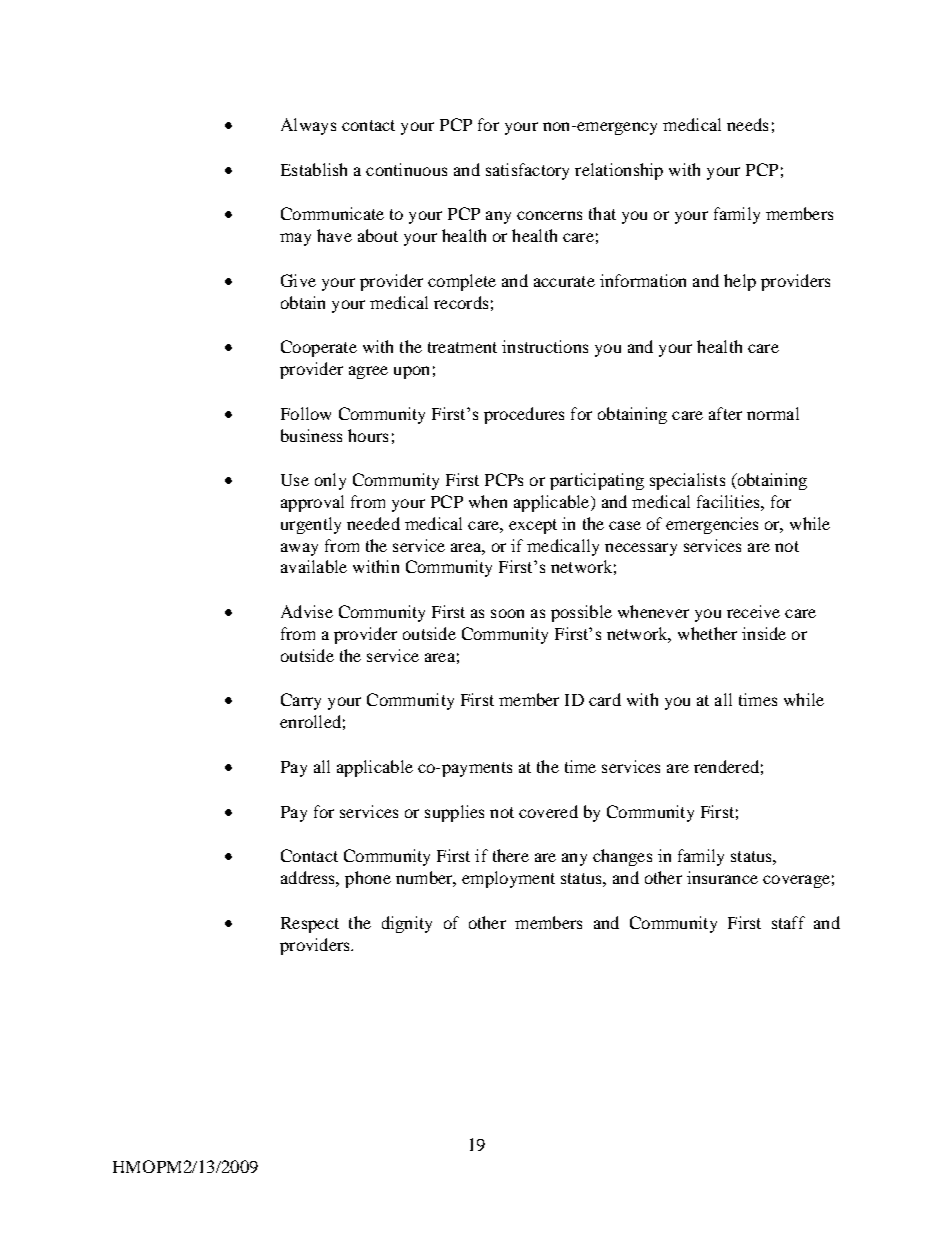  I want to click on insurance, so click(722, 877).
